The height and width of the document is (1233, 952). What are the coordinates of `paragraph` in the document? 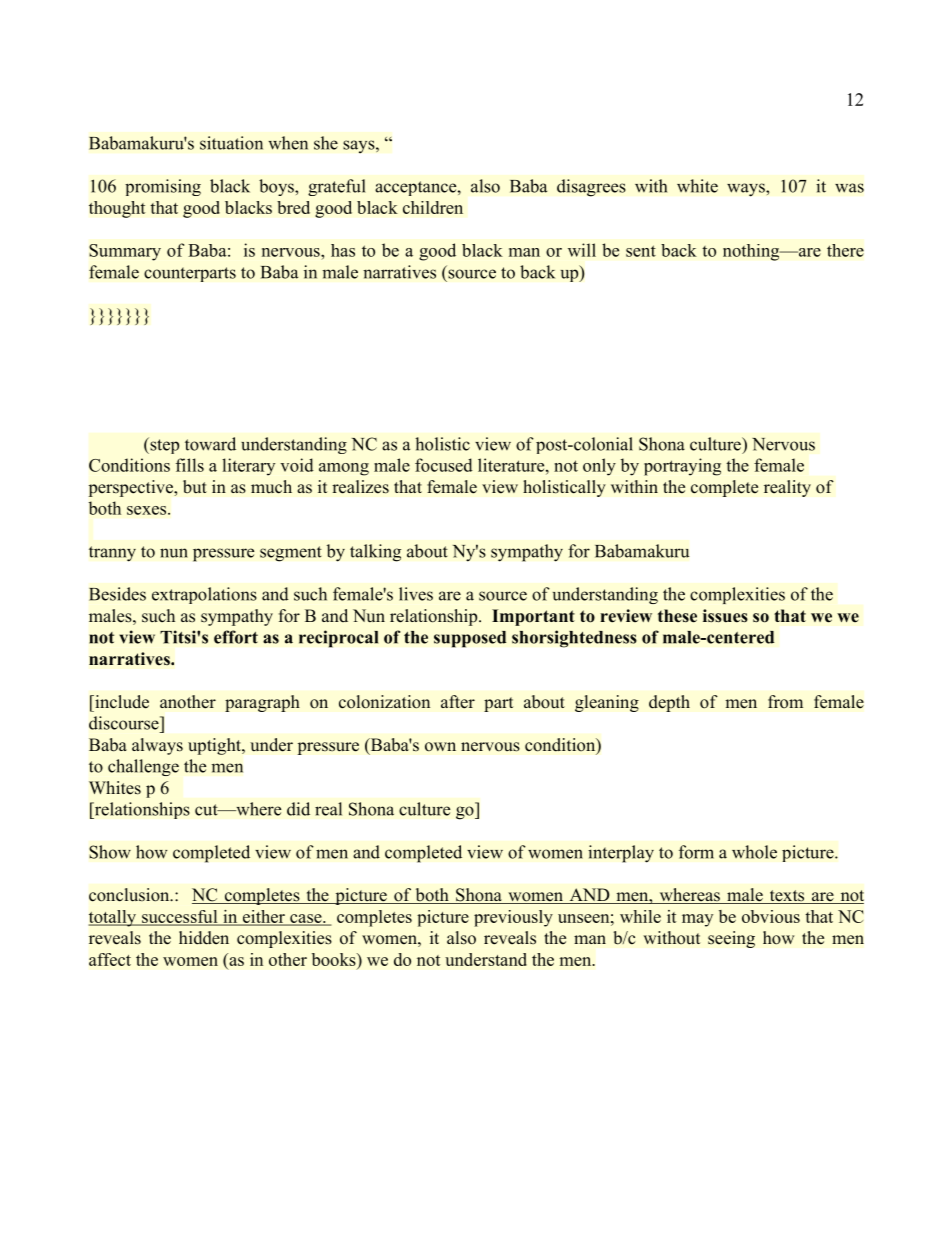 It's located at (262, 703).
